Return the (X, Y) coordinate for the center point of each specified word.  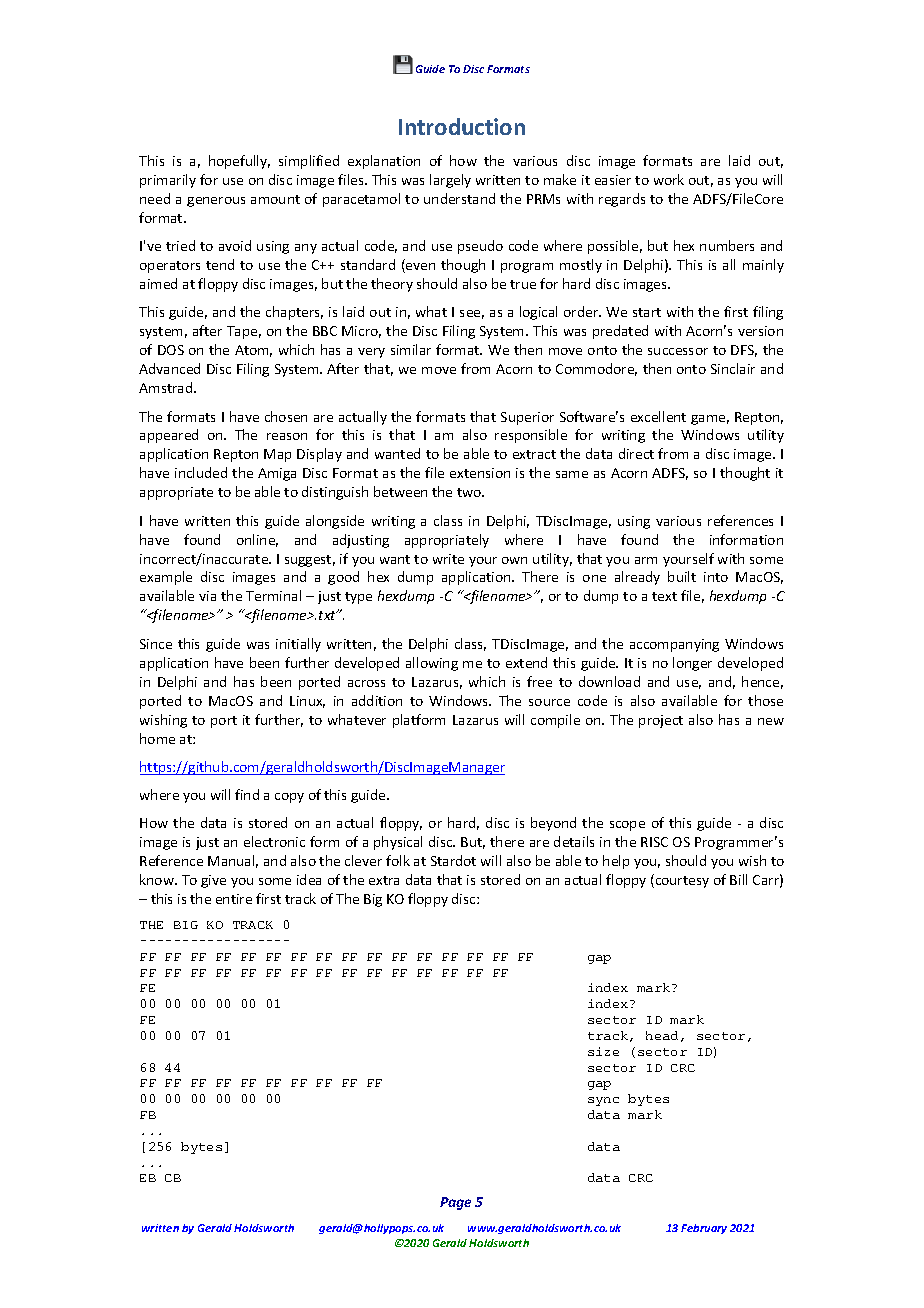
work (669, 179)
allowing (432, 664)
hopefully (239, 162)
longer (692, 664)
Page (455, 1203)
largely (450, 181)
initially (298, 645)
